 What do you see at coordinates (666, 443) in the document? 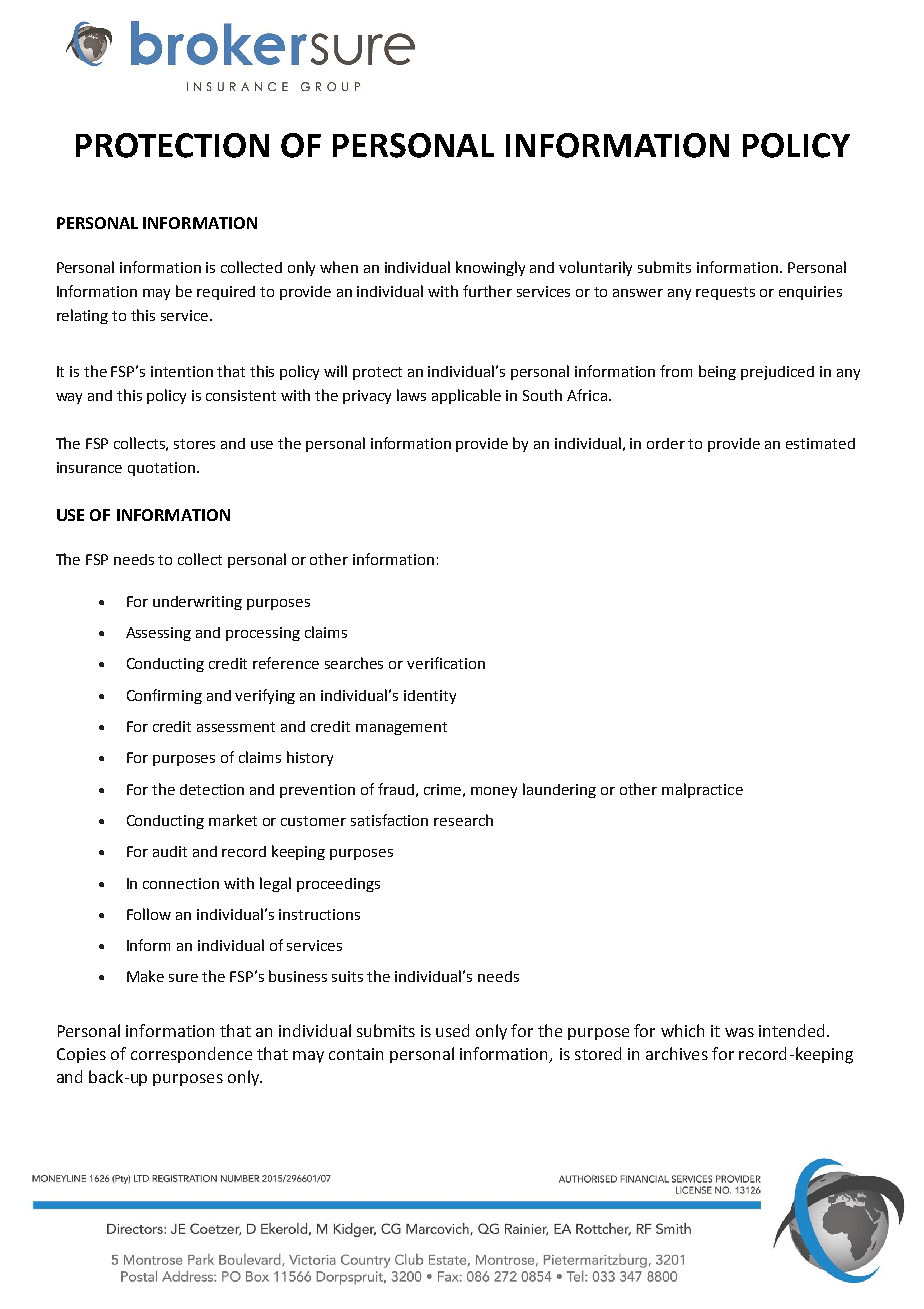
I see `order` at bounding box center [666, 443].
